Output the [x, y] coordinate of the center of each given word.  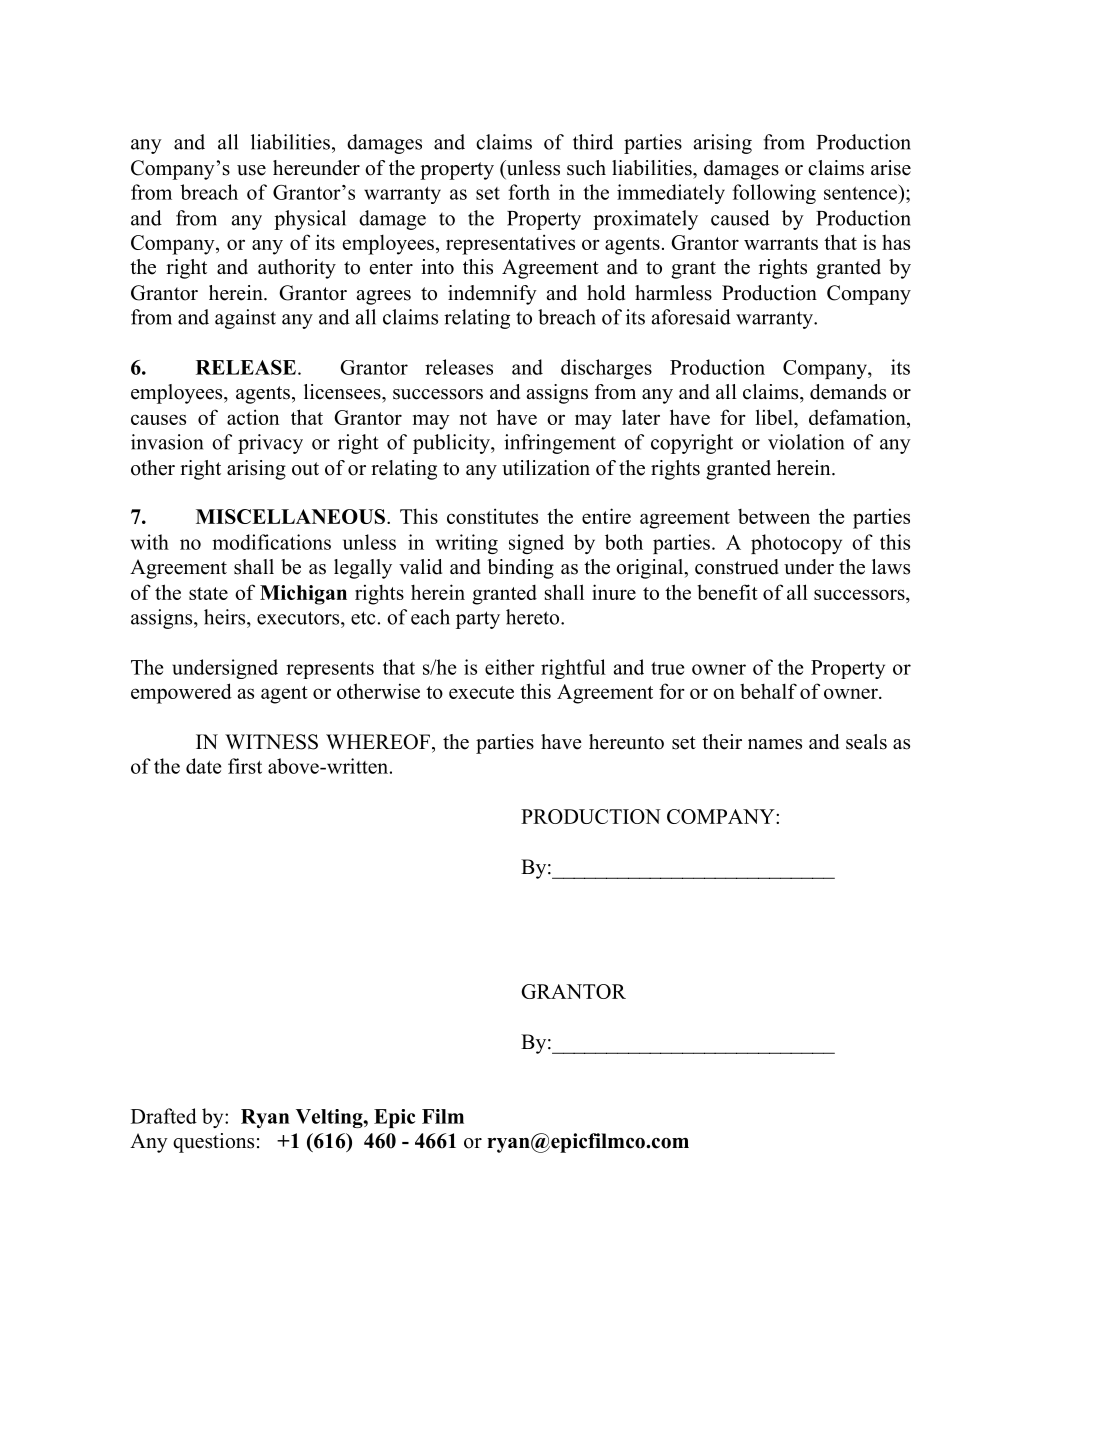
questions [213, 1143]
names [775, 744]
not [473, 418]
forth [529, 192]
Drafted [164, 1116]
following [774, 194]
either [510, 667]
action [253, 417]
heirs [226, 617]
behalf [768, 691]
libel [775, 417]
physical [310, 220]
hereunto [626, 742]
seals [866, 742]
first [245, 766]
